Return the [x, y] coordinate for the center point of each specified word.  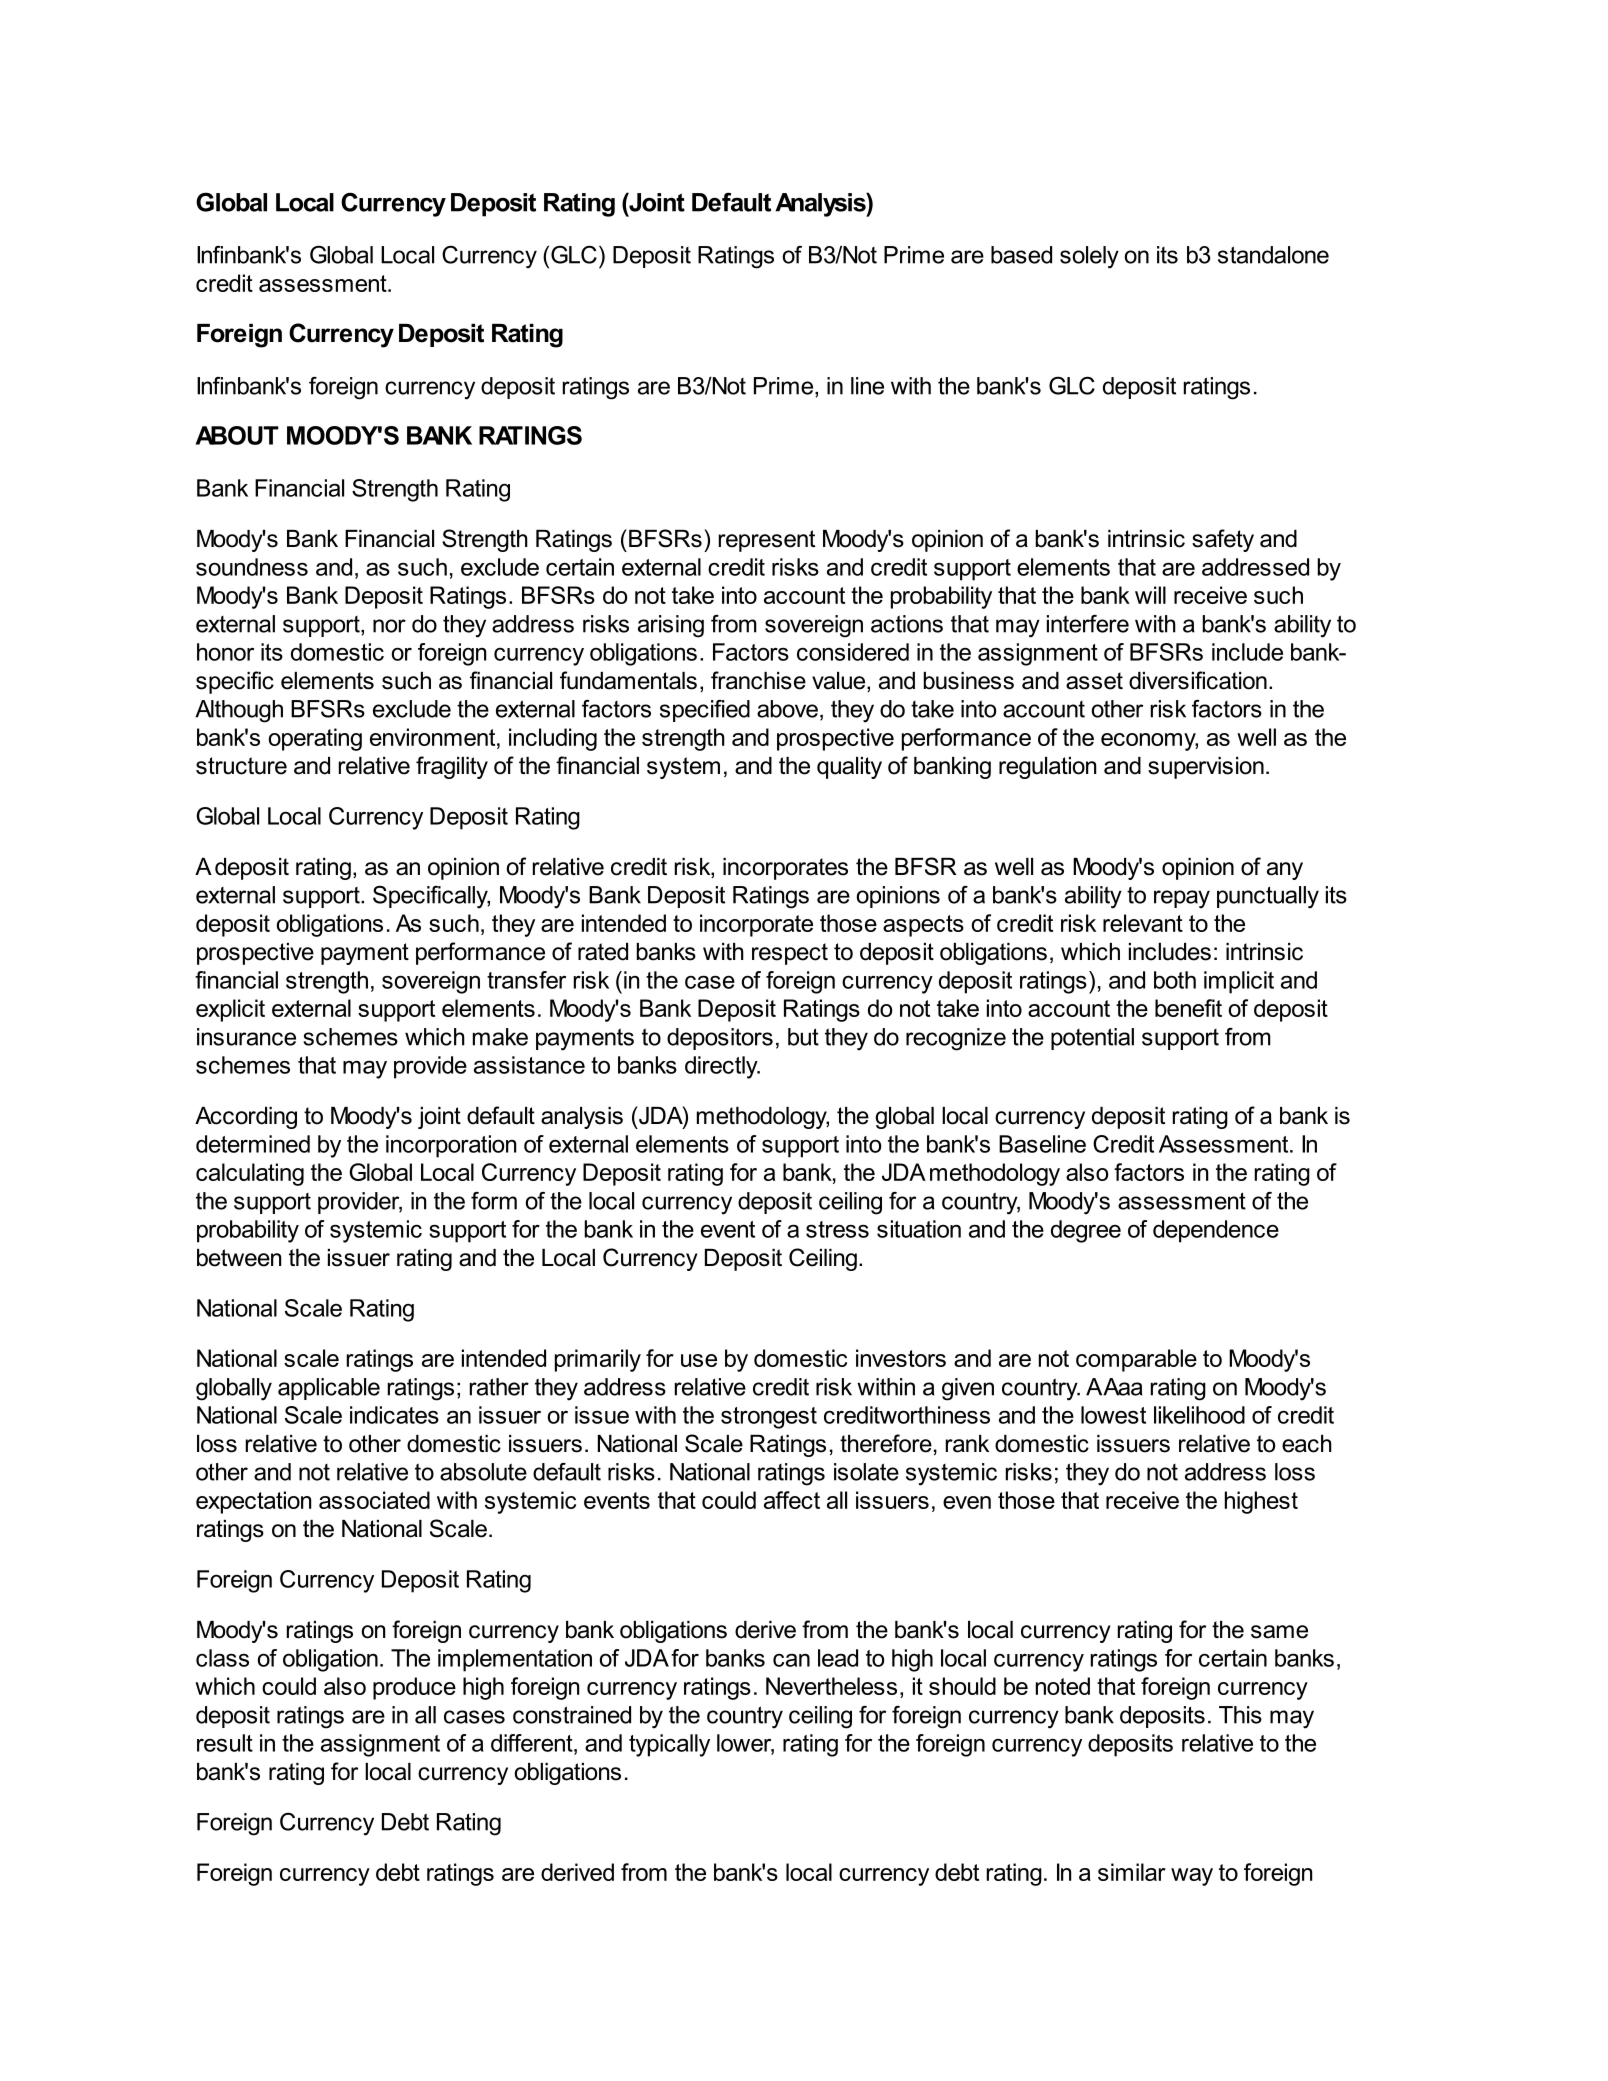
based [1021, 255]
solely [1089, 257]
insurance [246, 1037]
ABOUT [237, 435]
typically [669, 1745]
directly [722, 1067]
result [225, 1743]
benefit [1188, 1008]
